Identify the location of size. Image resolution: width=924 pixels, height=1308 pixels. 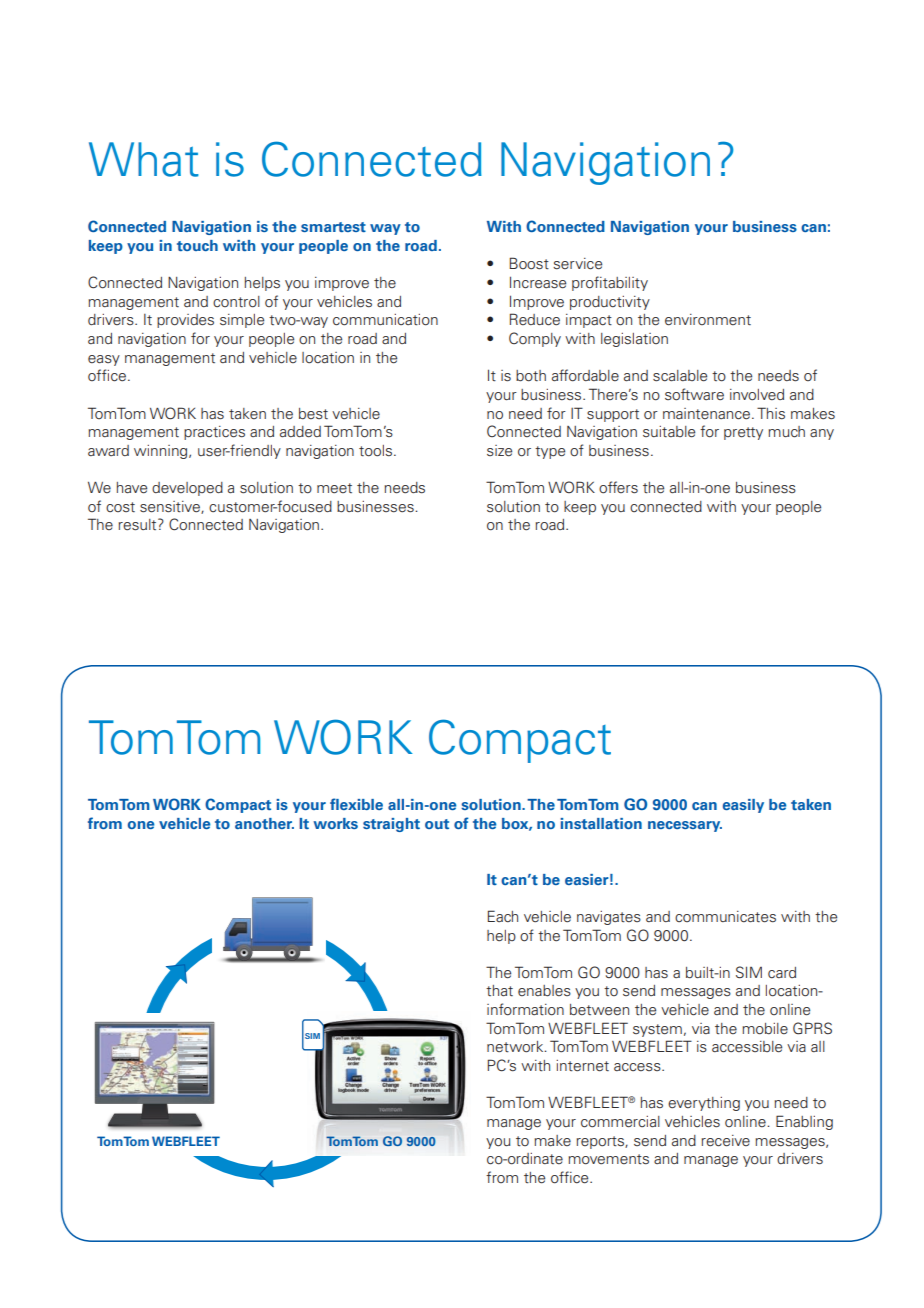
(499, 451).
